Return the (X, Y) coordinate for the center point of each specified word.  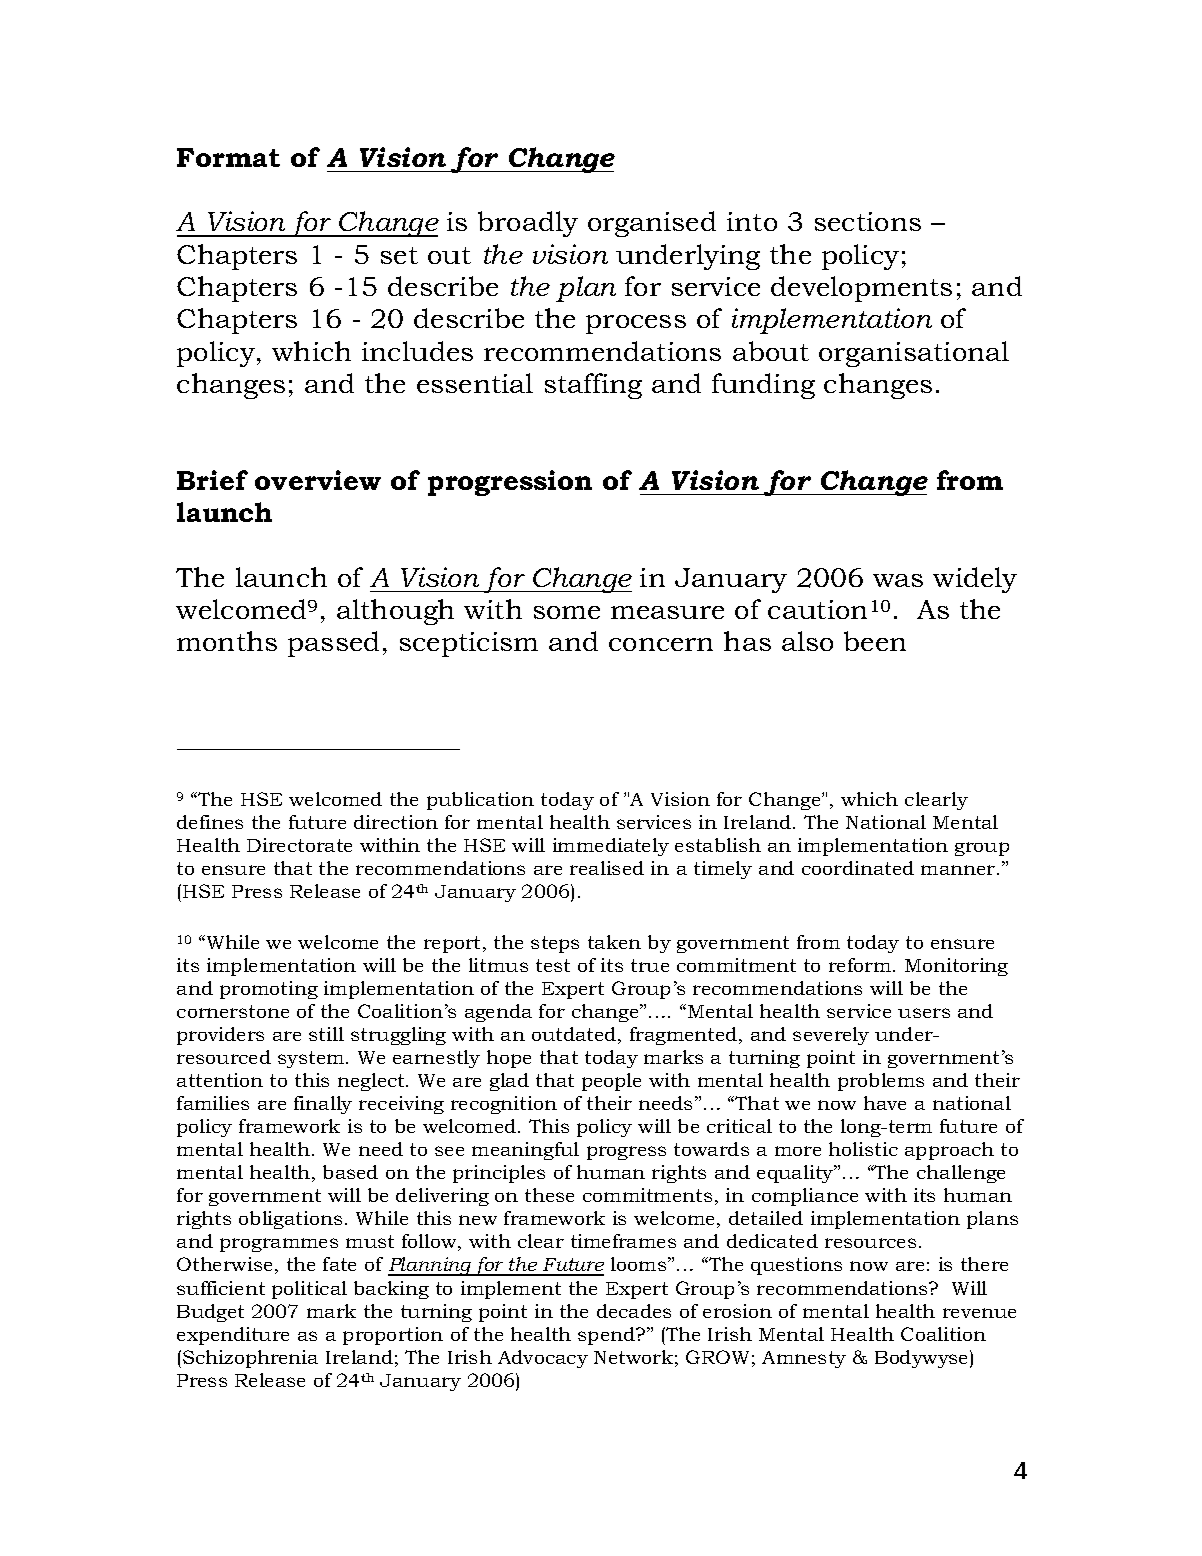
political (309, 1290)
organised (652, 224)
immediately (611, 847)
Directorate (299, 845)
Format (228, 157)
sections (868, 221)
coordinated (858, 868)
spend (607, 1336)
